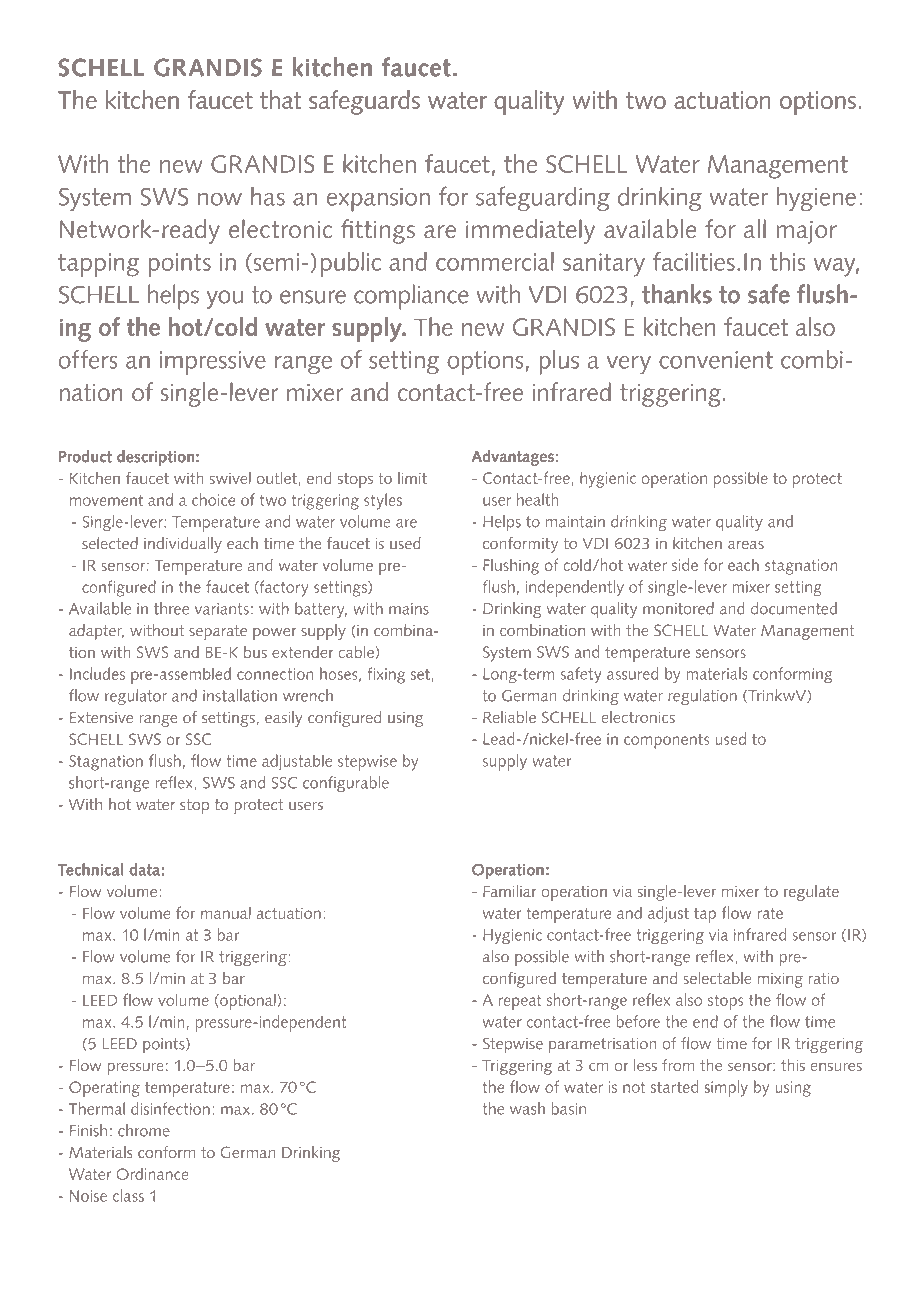 The image size is (924, 1308). Describe the element at coordinates (213, 499) in the screenshot. I see `choice` at that location.
